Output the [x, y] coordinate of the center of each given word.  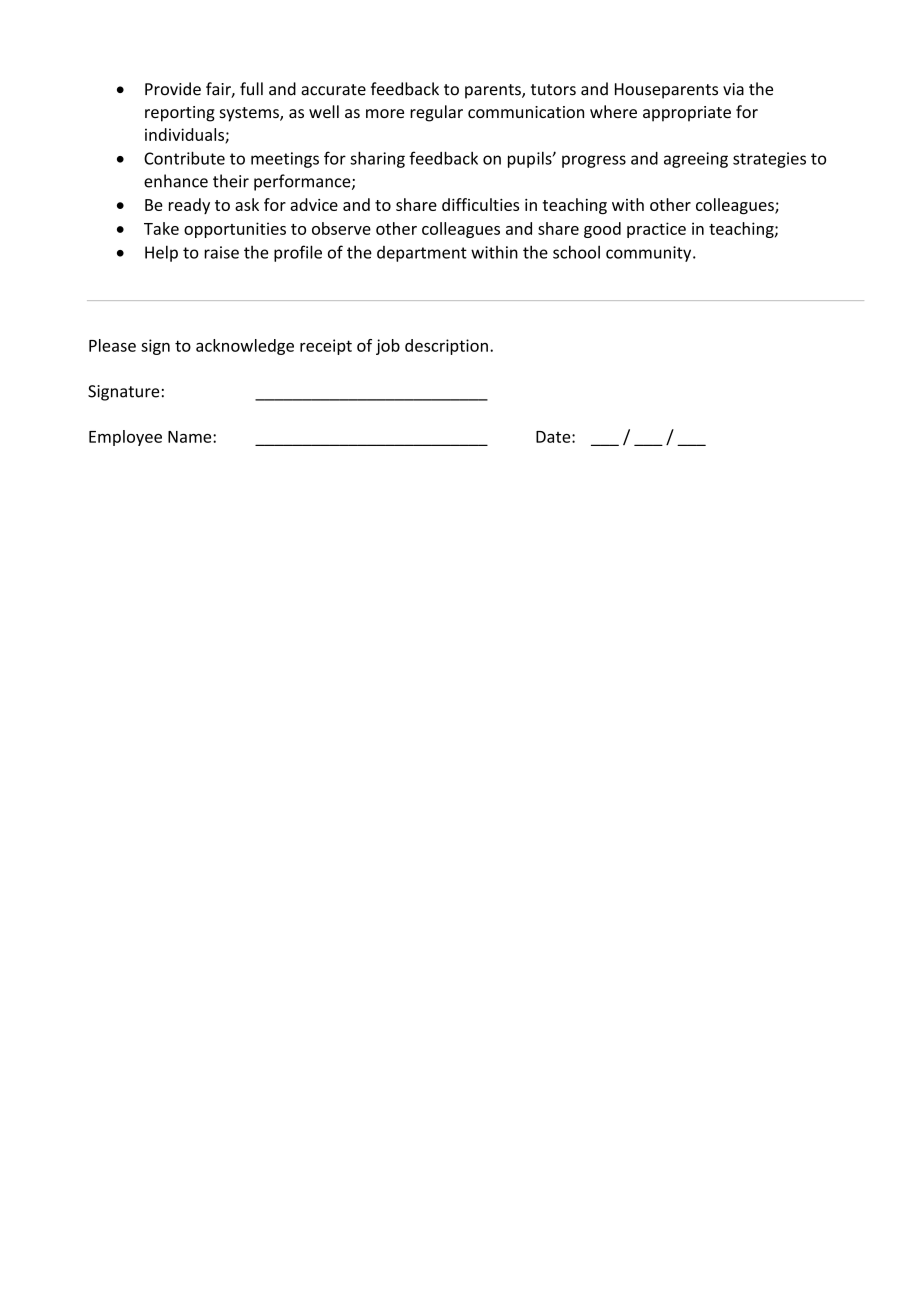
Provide [173, 89]
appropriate [687, 114]
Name [191, 437]
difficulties [480, 204]
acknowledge [245, 347]
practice [656, 230]
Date [554, 437]
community [650, 254]
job [388, 347]
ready [189, 206]
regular [436, 113]
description [446, 347]
